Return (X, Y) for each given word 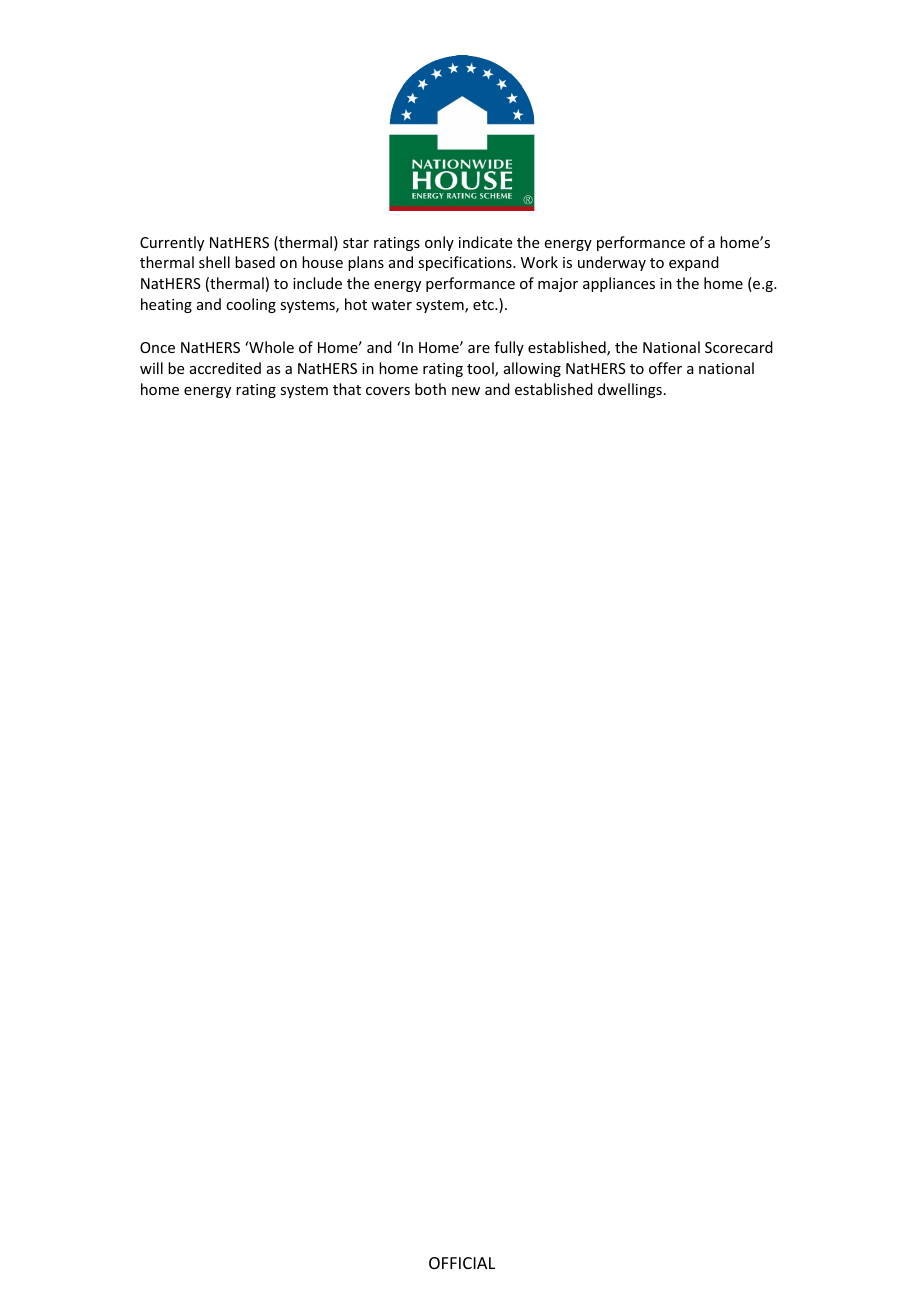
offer (665, 368)
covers (388, 391)
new (466, 391)
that (347, 389)
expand (694, 263)
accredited (225, 368)
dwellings (630, 390)
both (430, 389)
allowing (532, 369)
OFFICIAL (462, 1263)
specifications (466, 263)
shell (214, 262)
